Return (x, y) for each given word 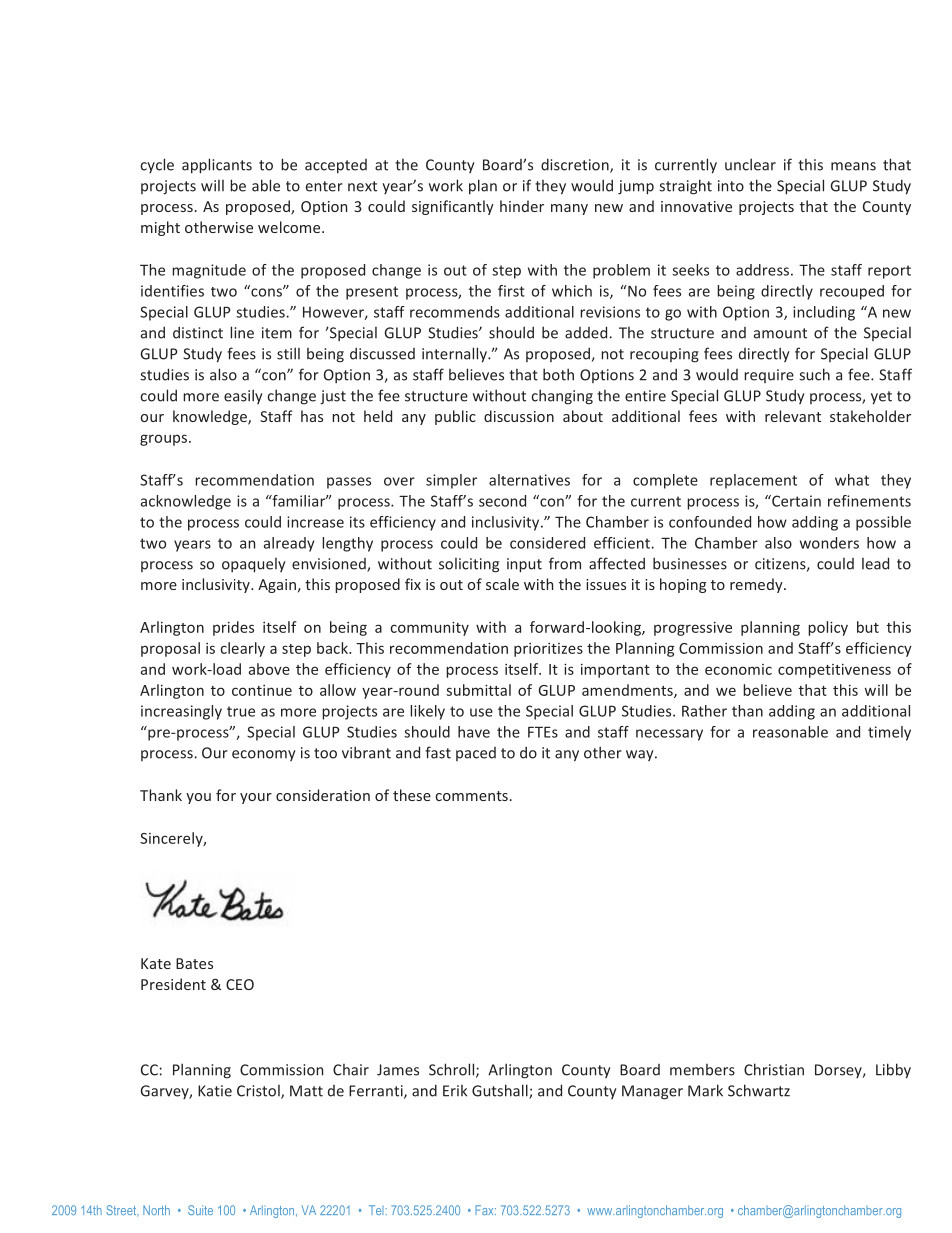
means (853, 166)
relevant (793, 416)
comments (472, 796)
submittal (478, 690)
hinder (522, 206)
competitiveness (834, 671)
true (241, 711)
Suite (200, 1210)
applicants (217, 166)
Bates (194, 963)
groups (165, 440)
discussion (519, 416)
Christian (774, 1069)
